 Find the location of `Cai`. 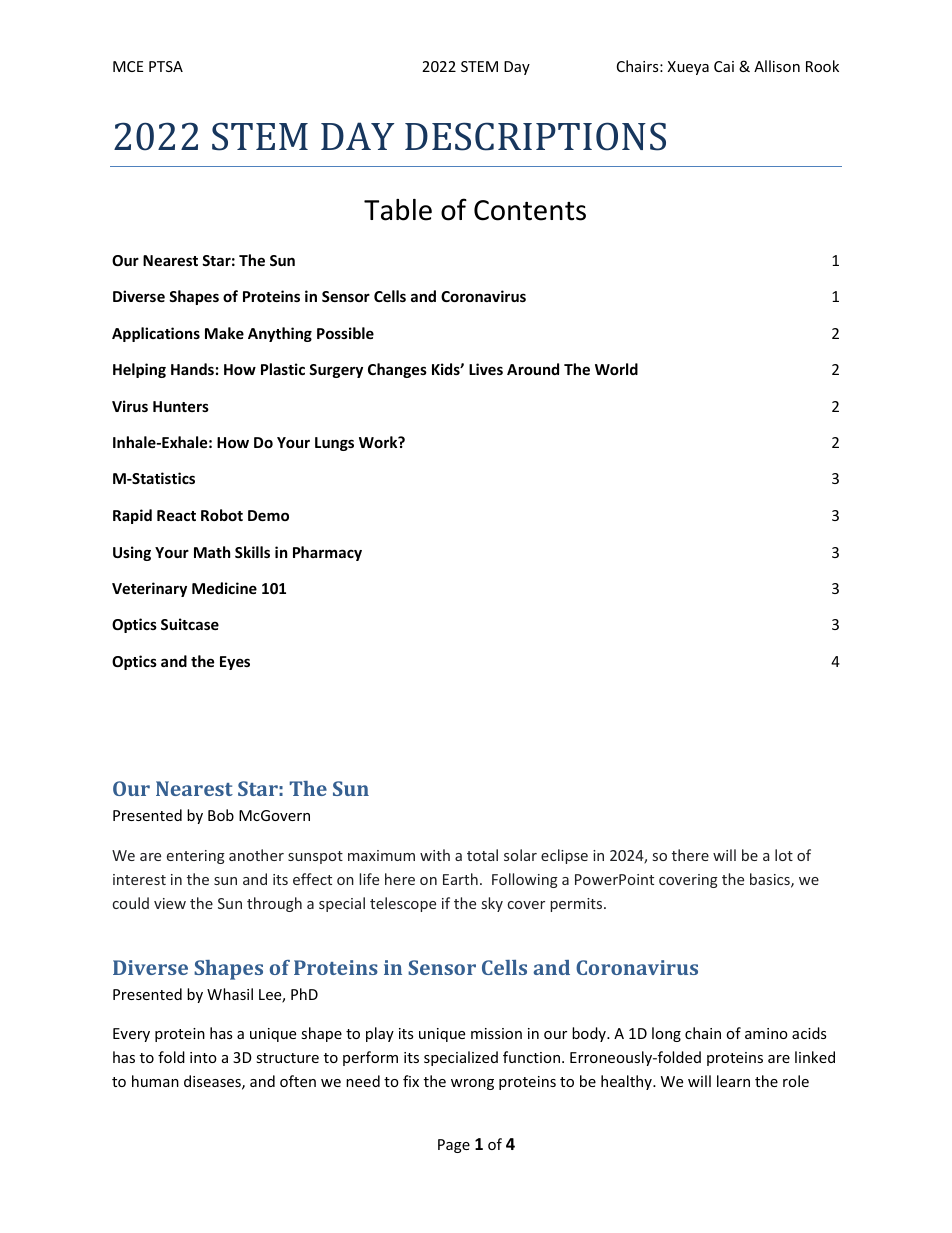

Cai is located at coordinates (724, 66).
